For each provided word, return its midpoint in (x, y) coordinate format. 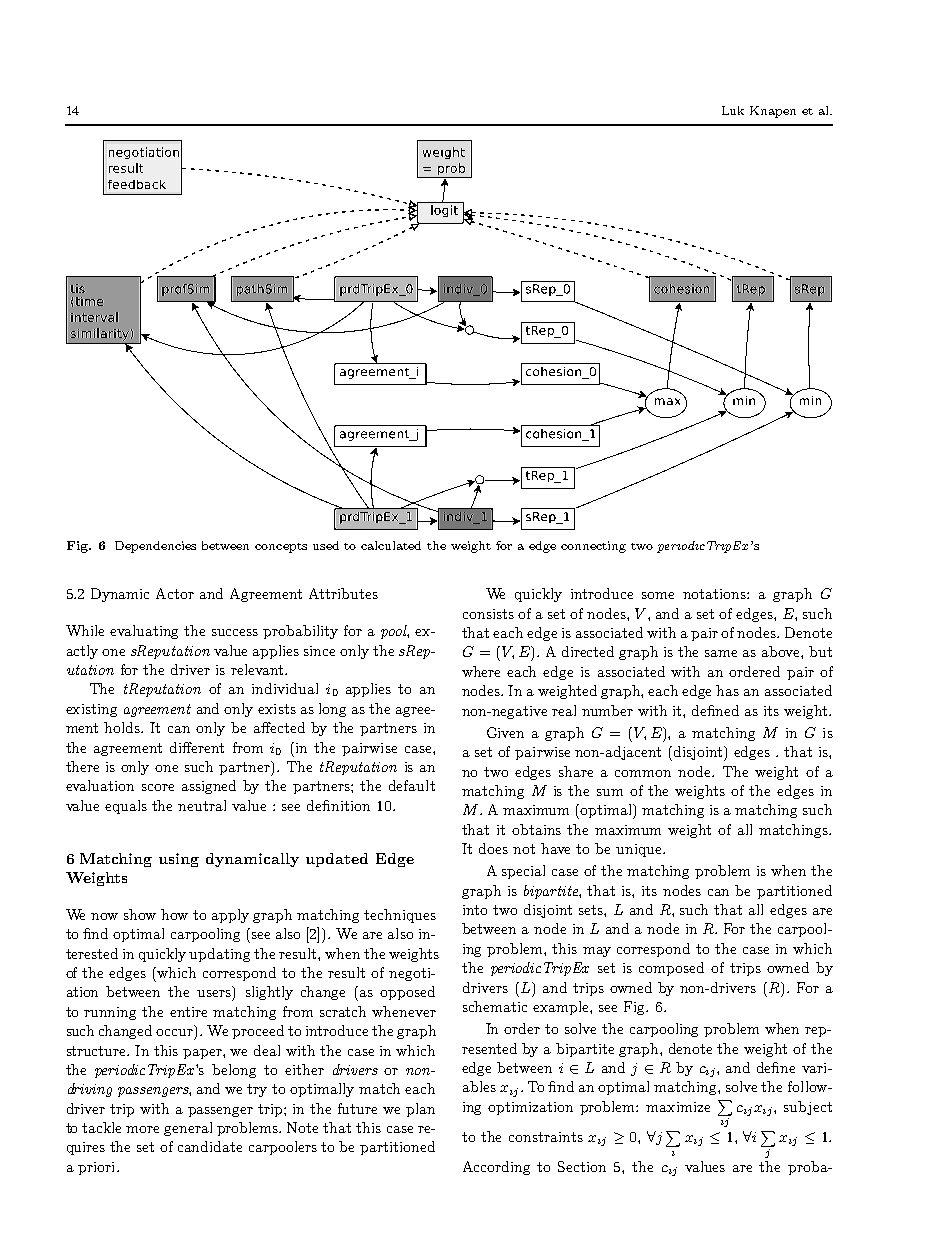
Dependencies (155, 547)
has (727, 690)
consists (488, 614)
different (197, 747)
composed (671, 969)
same (721, 653)
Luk (733, 110)
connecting (593, 547)
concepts (281, 548)
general (188, 1129)
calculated (391, 545)
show (140, 914)
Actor (175, 593)
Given (505, 732)
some (658, 595)
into (475, 910)
